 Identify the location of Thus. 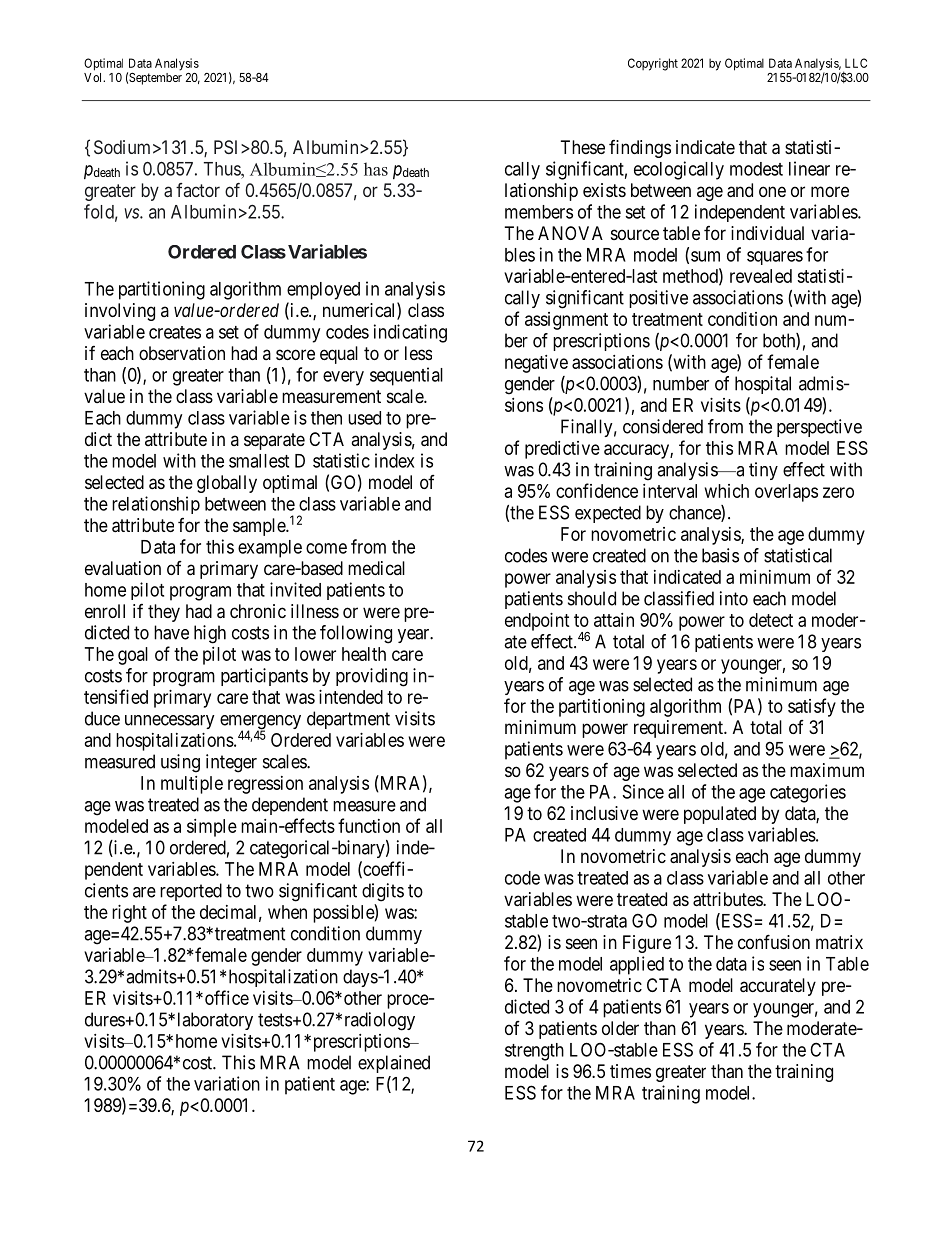
(223, 169).
